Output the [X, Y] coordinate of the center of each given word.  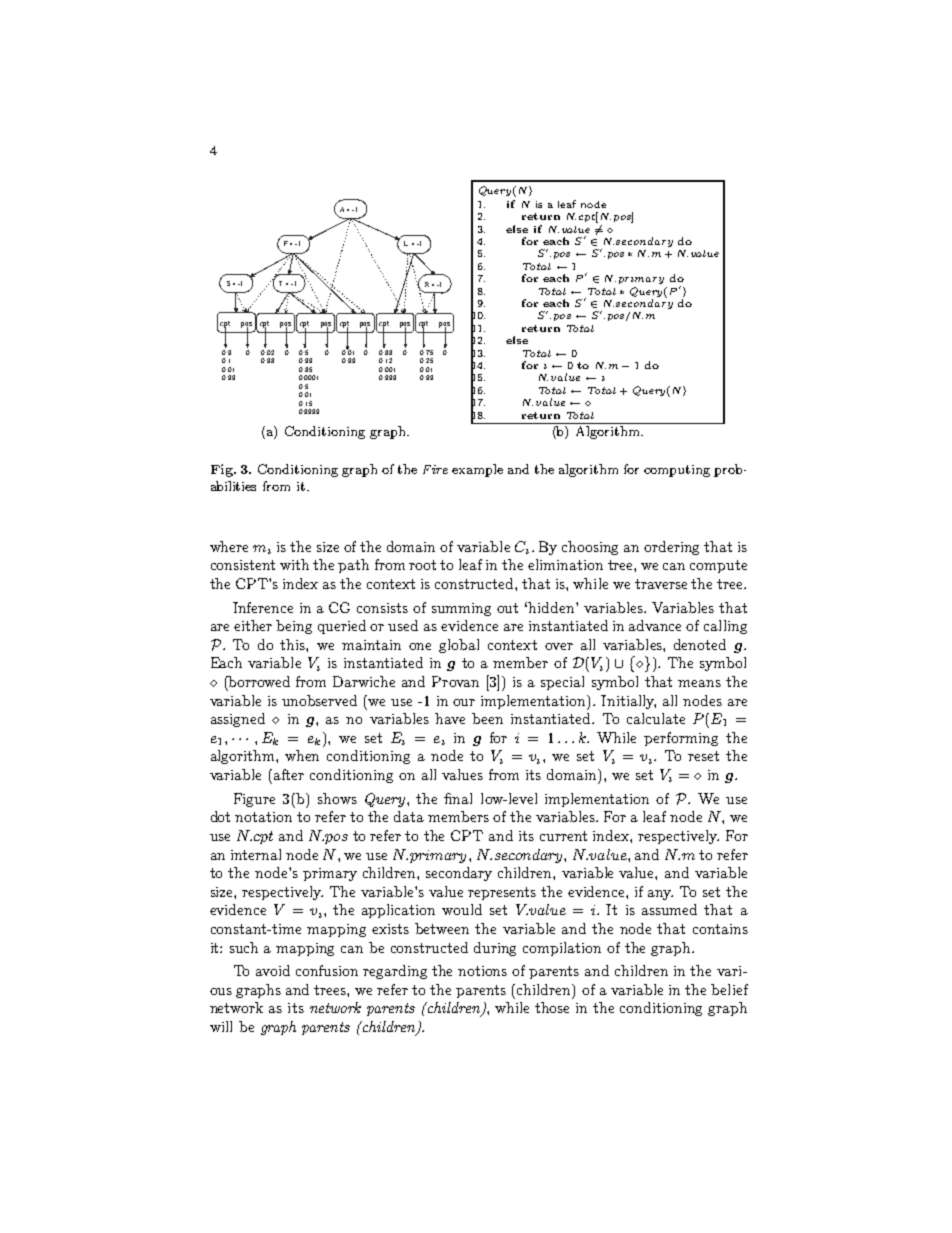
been [487, 718]
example [477, 470]
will [221, 1026]
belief [729, 989]
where [229, 546]
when [302, 755]
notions [482, 971]
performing [681, 739]
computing [677, 471]
